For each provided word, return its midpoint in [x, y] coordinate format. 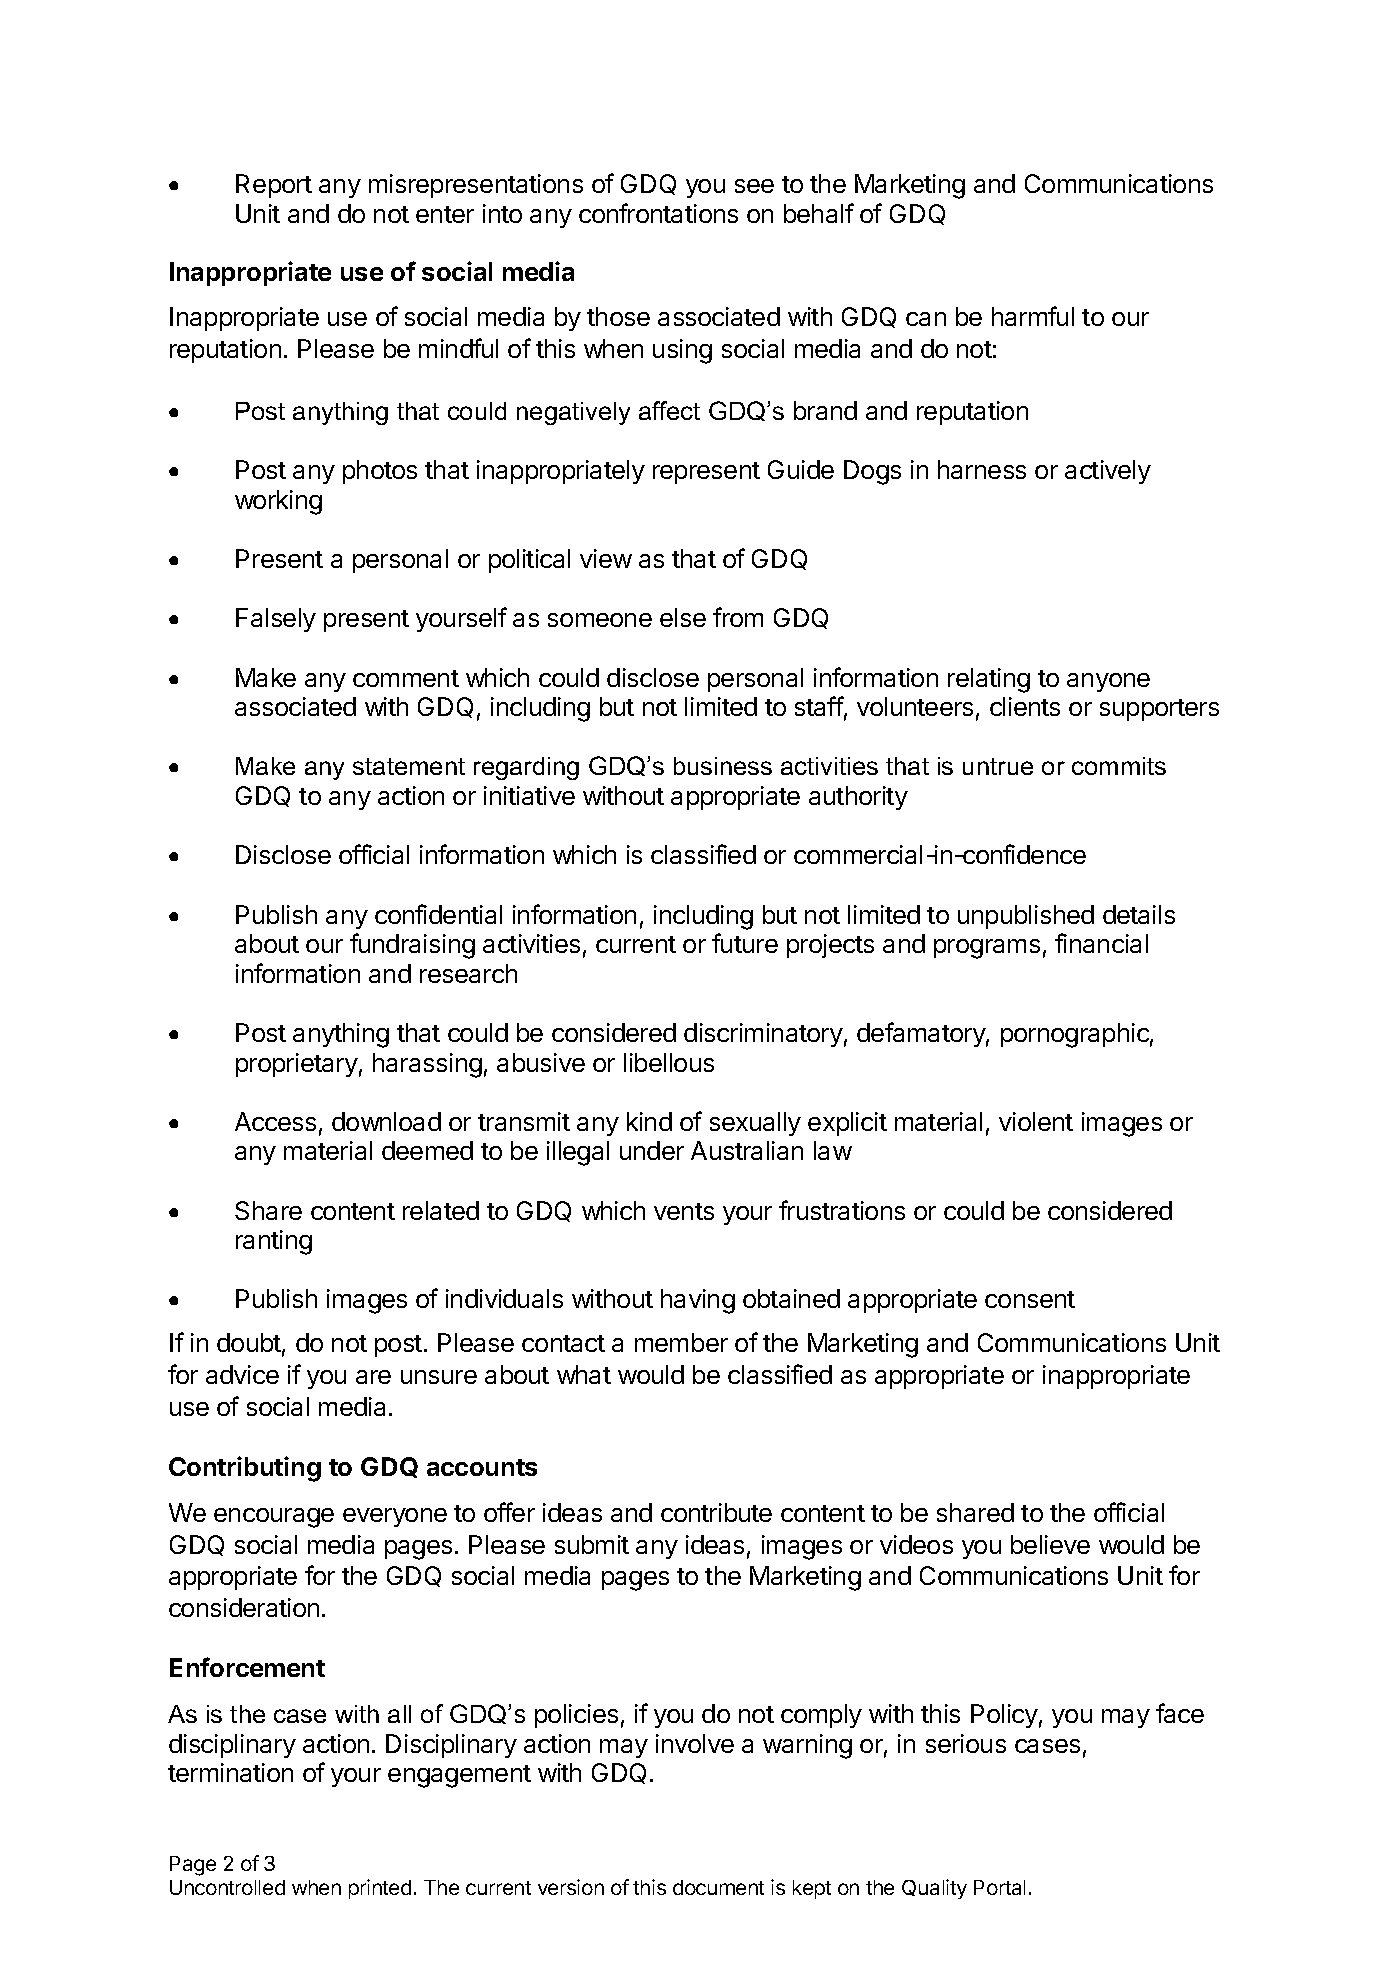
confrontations [658, 213]
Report [274, 186]
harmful [1033, 316]
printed [380, 1889]
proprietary [297, 1065]
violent [1036, 1121]
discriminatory [763, 1035]
